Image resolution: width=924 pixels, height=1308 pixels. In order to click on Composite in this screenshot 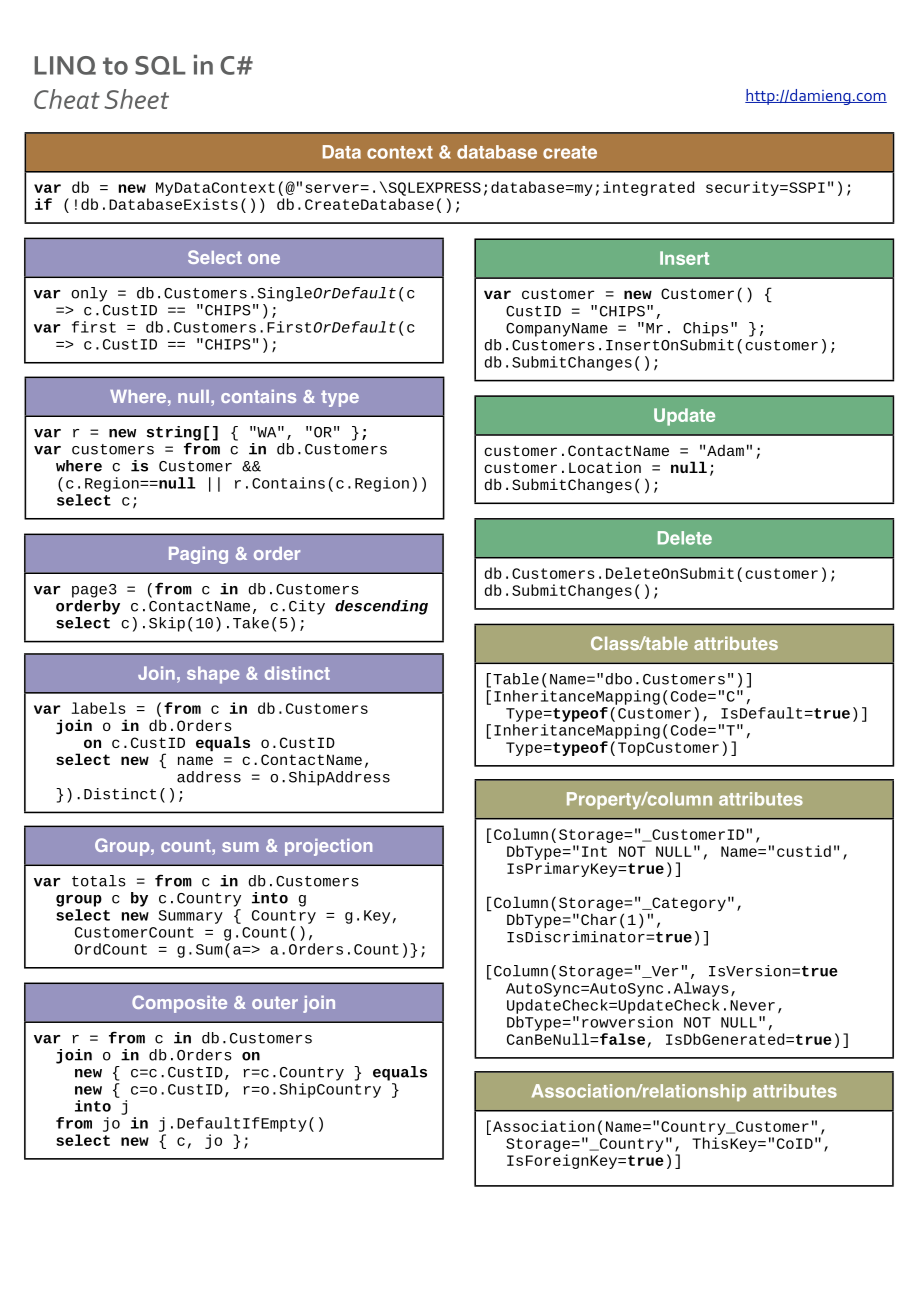, I will do `click(179, 1004)`.
